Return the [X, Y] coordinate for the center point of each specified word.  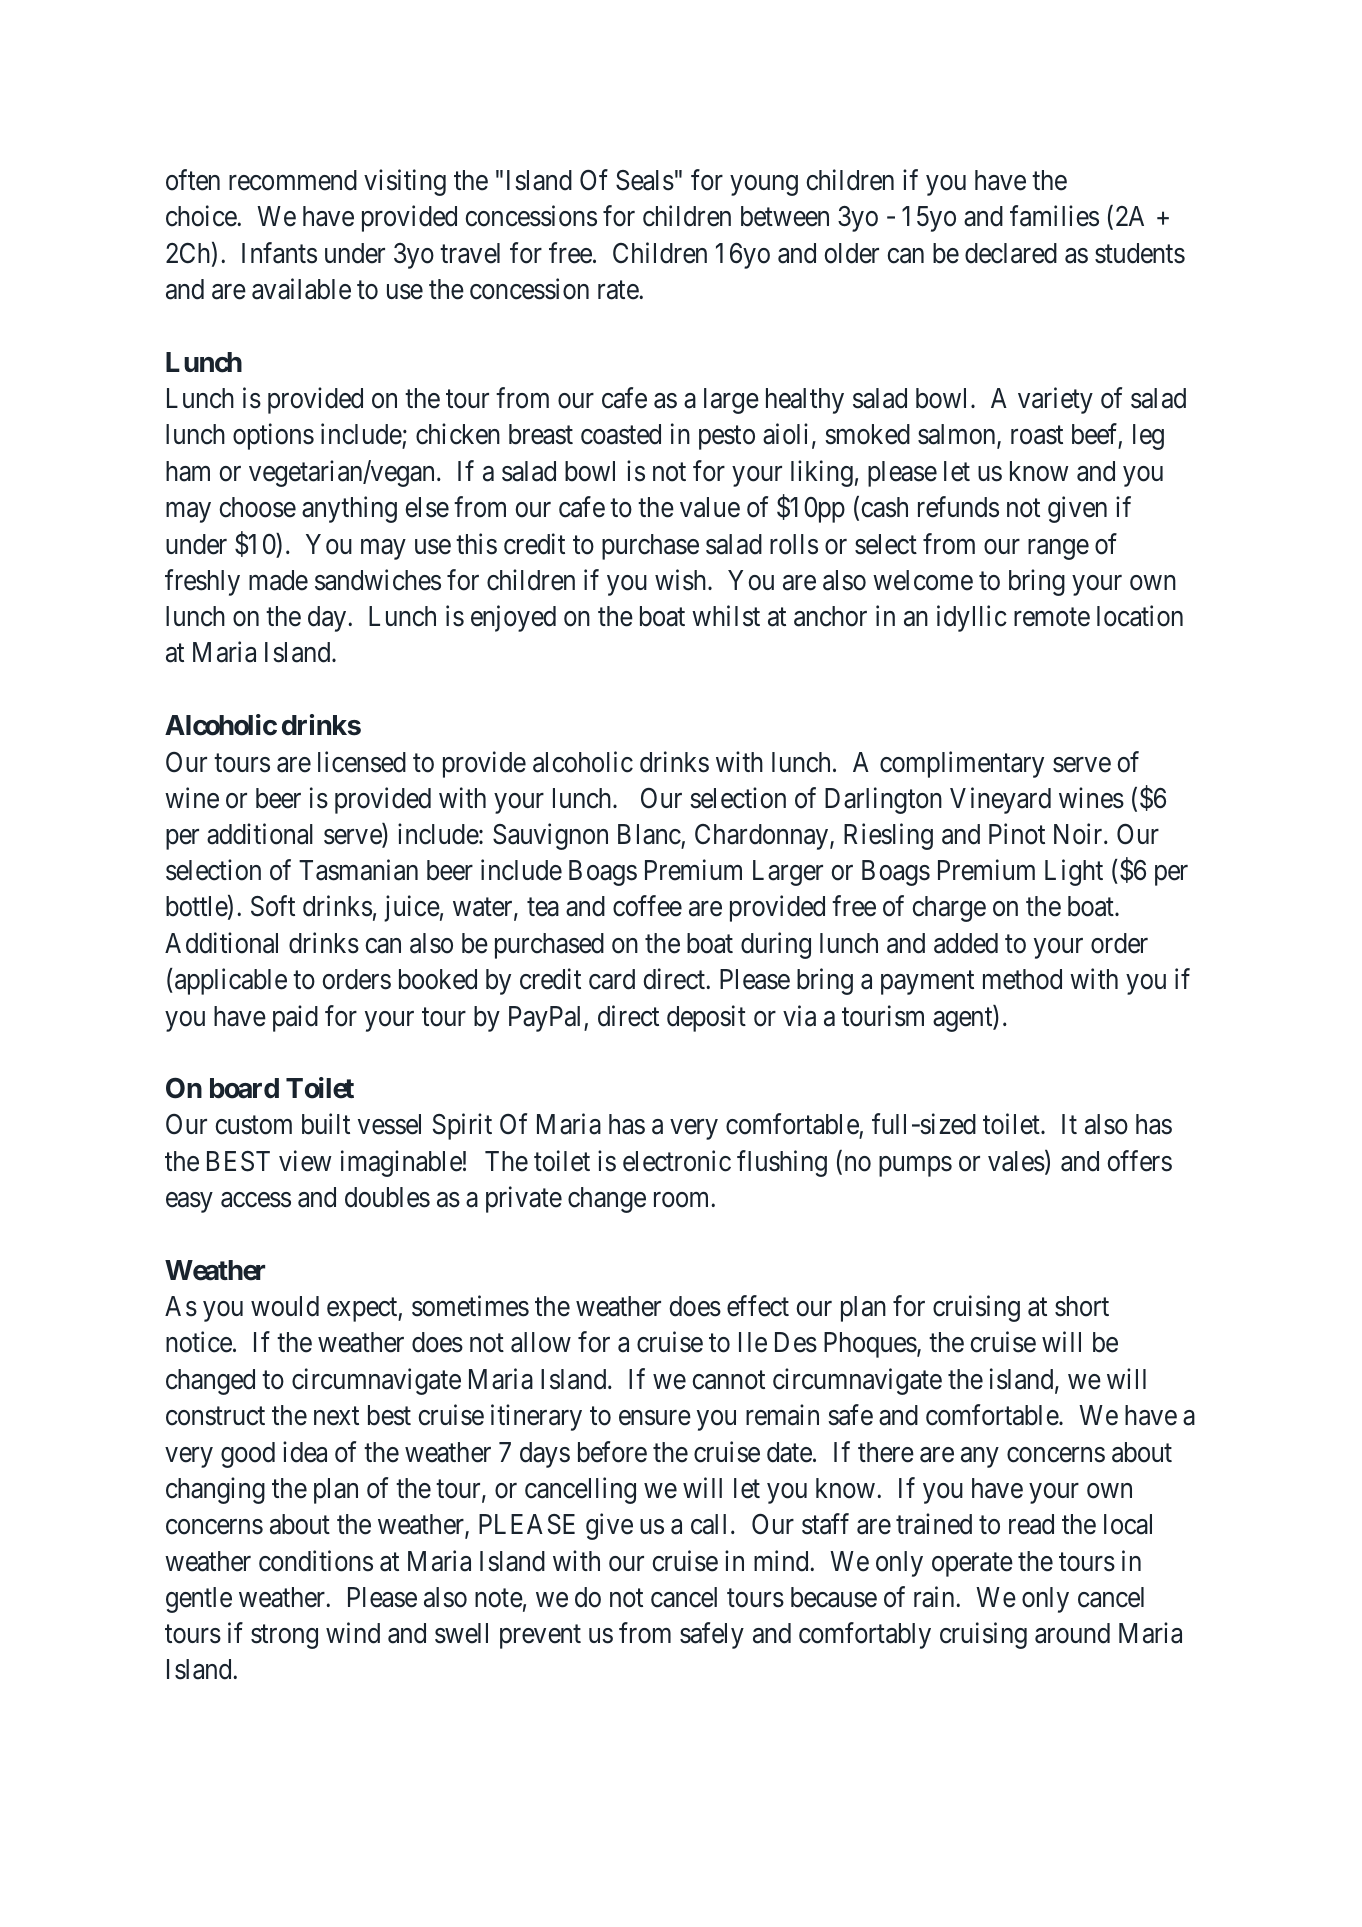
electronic [677, 1161]
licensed [362, 762]
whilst [726, 616]
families [1054, 216]
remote [1052, 617]
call [708, 1524]
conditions [316, 1561]
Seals [645, 180]
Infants [279, 253]
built [326, 1124]
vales [1016, 1161]
